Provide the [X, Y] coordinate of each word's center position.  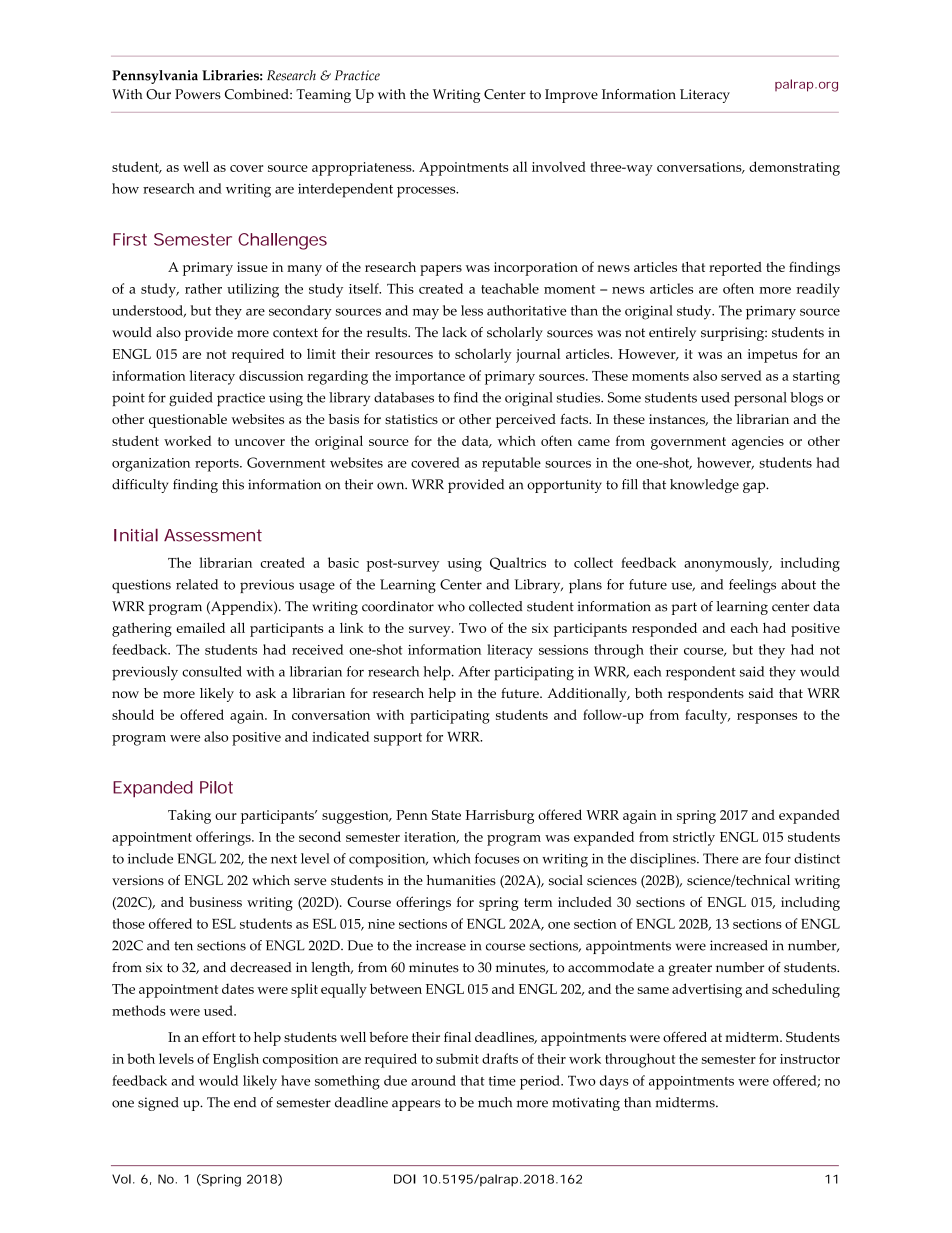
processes [427, 192]
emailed [200, 627]
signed [158, 1104]
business [215, 902]
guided [191, 399]
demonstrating [794, 168]
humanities [461, 880]
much [495, 1102]
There [720, 858]
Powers [198, 94]
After [474, 671]
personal [760, 399]
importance [430, 378]
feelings [752, 586]
